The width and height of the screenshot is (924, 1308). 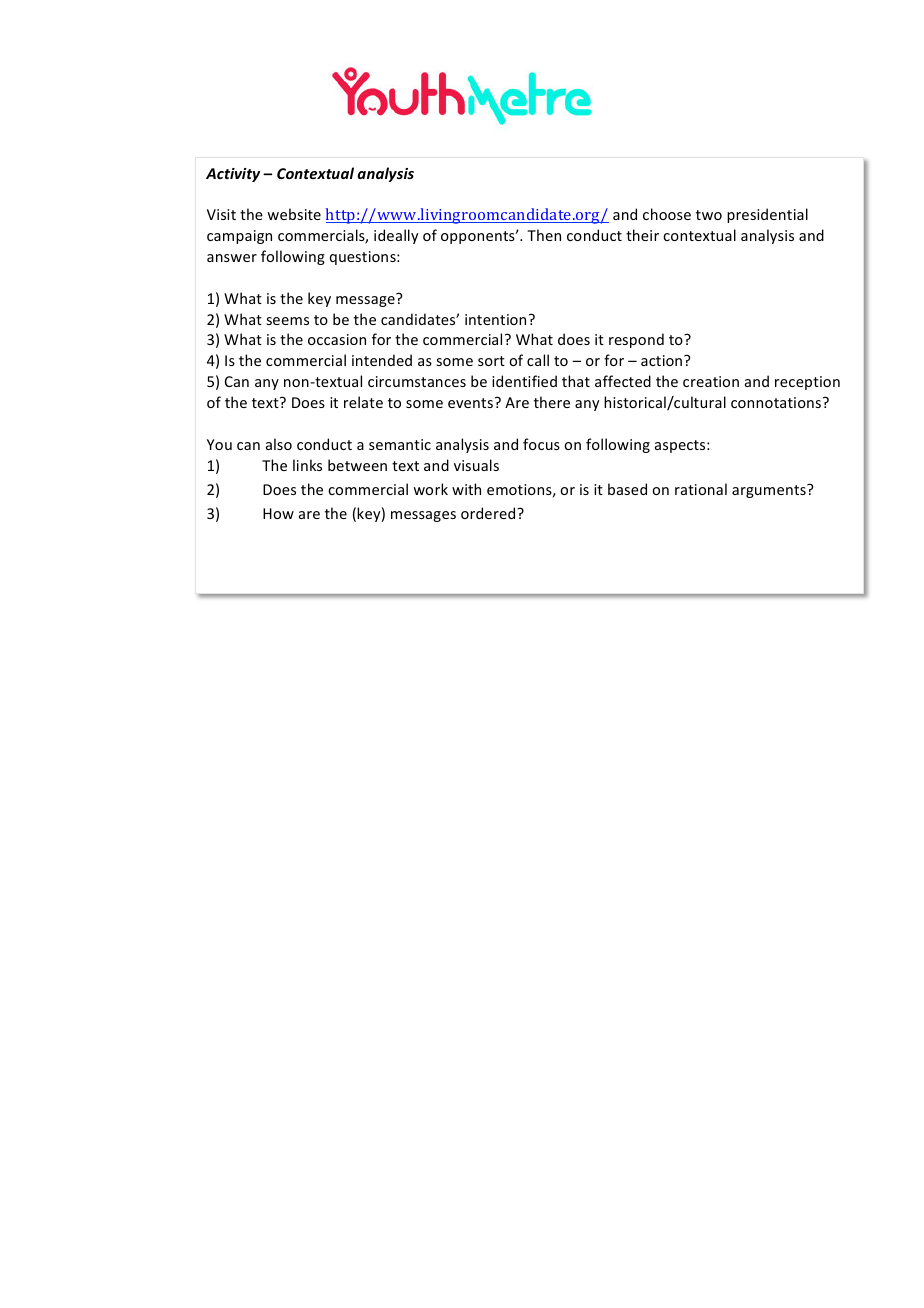 I want to click on their, so click(x=642, y=235).
